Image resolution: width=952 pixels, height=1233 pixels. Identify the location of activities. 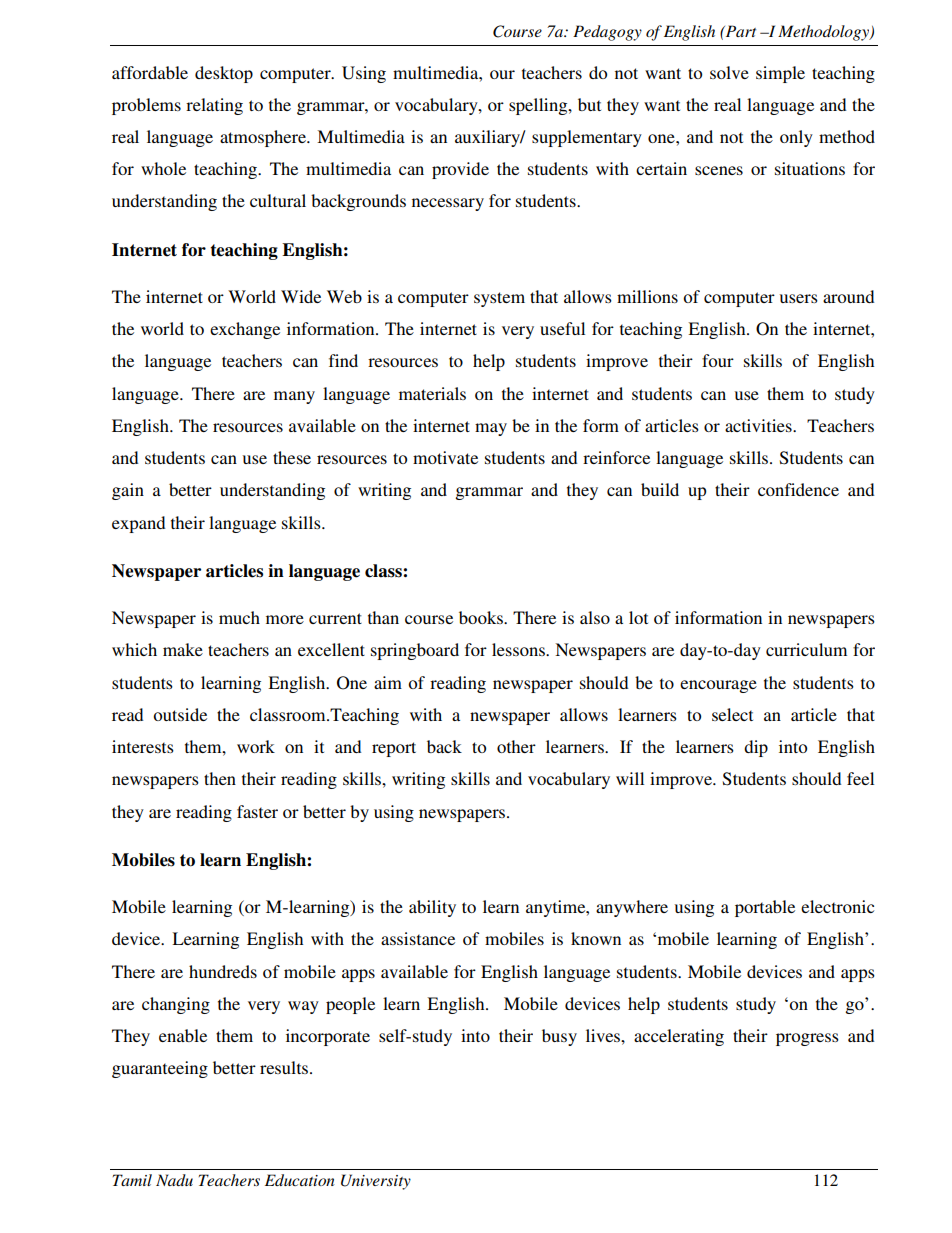
(759, 425).
